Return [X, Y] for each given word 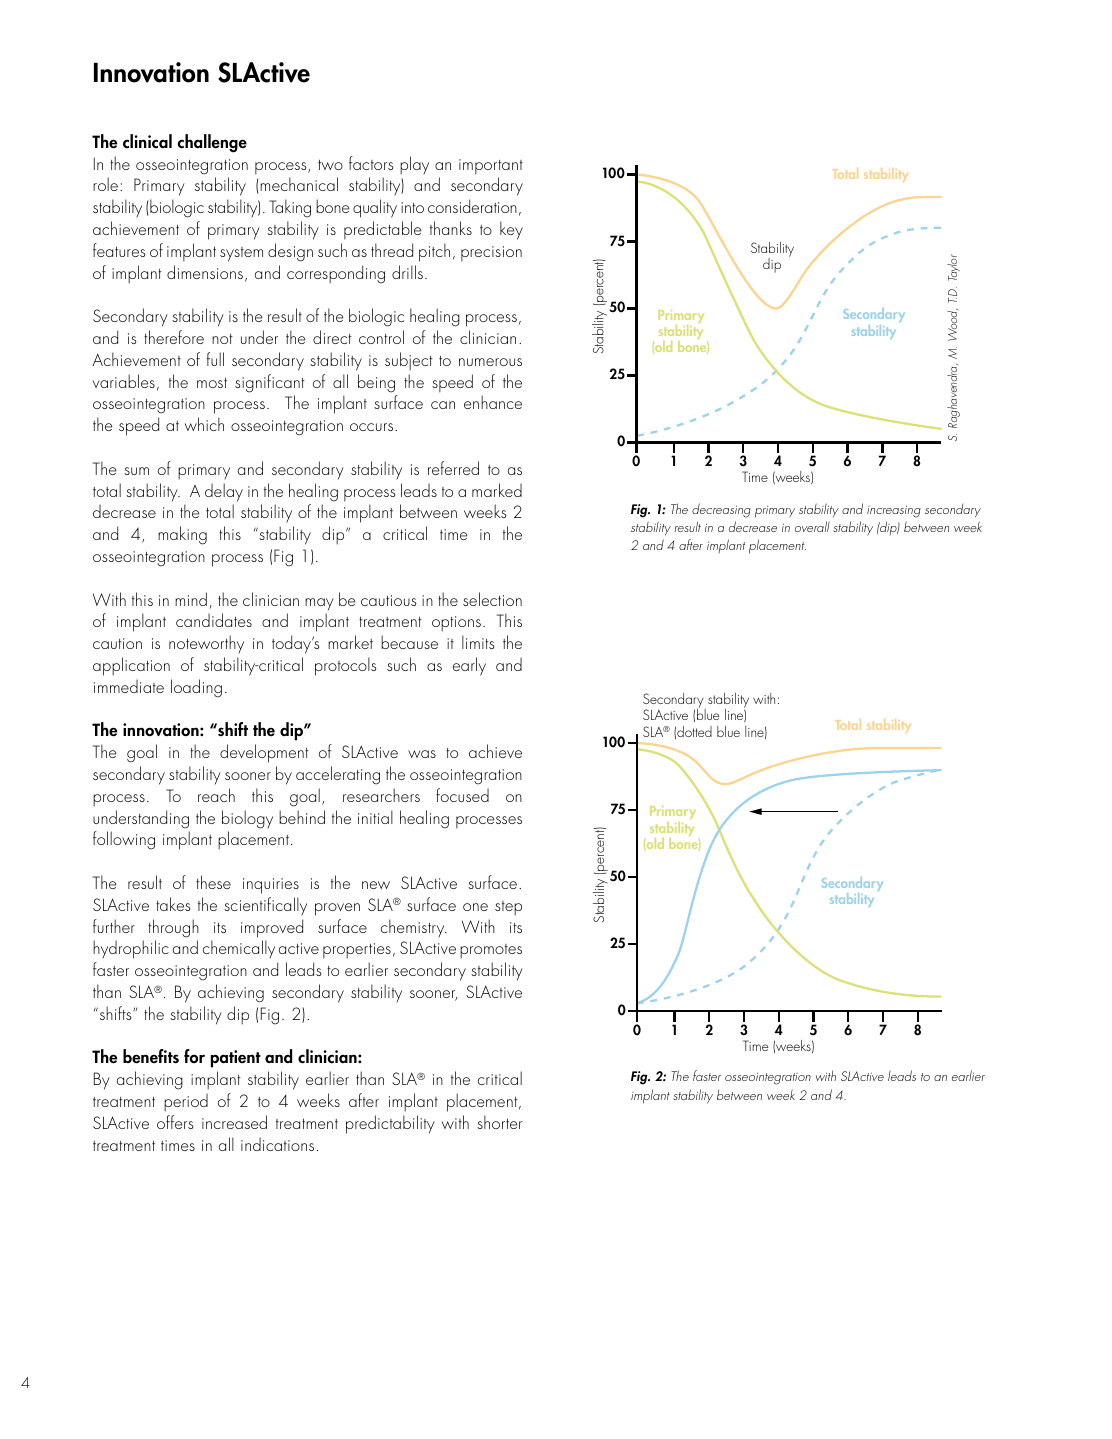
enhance [493, 402]
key [511, 230]
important [491, 167]
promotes [491, 951]
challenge [212, 143]
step [508, 908]
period [186, 1102]
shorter [499, 1122]
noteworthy [206, 644]
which [204, 424]
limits [478, 642]
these [213, 882]
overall [812, 526]
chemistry [414, 928]
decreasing [721, 510]
